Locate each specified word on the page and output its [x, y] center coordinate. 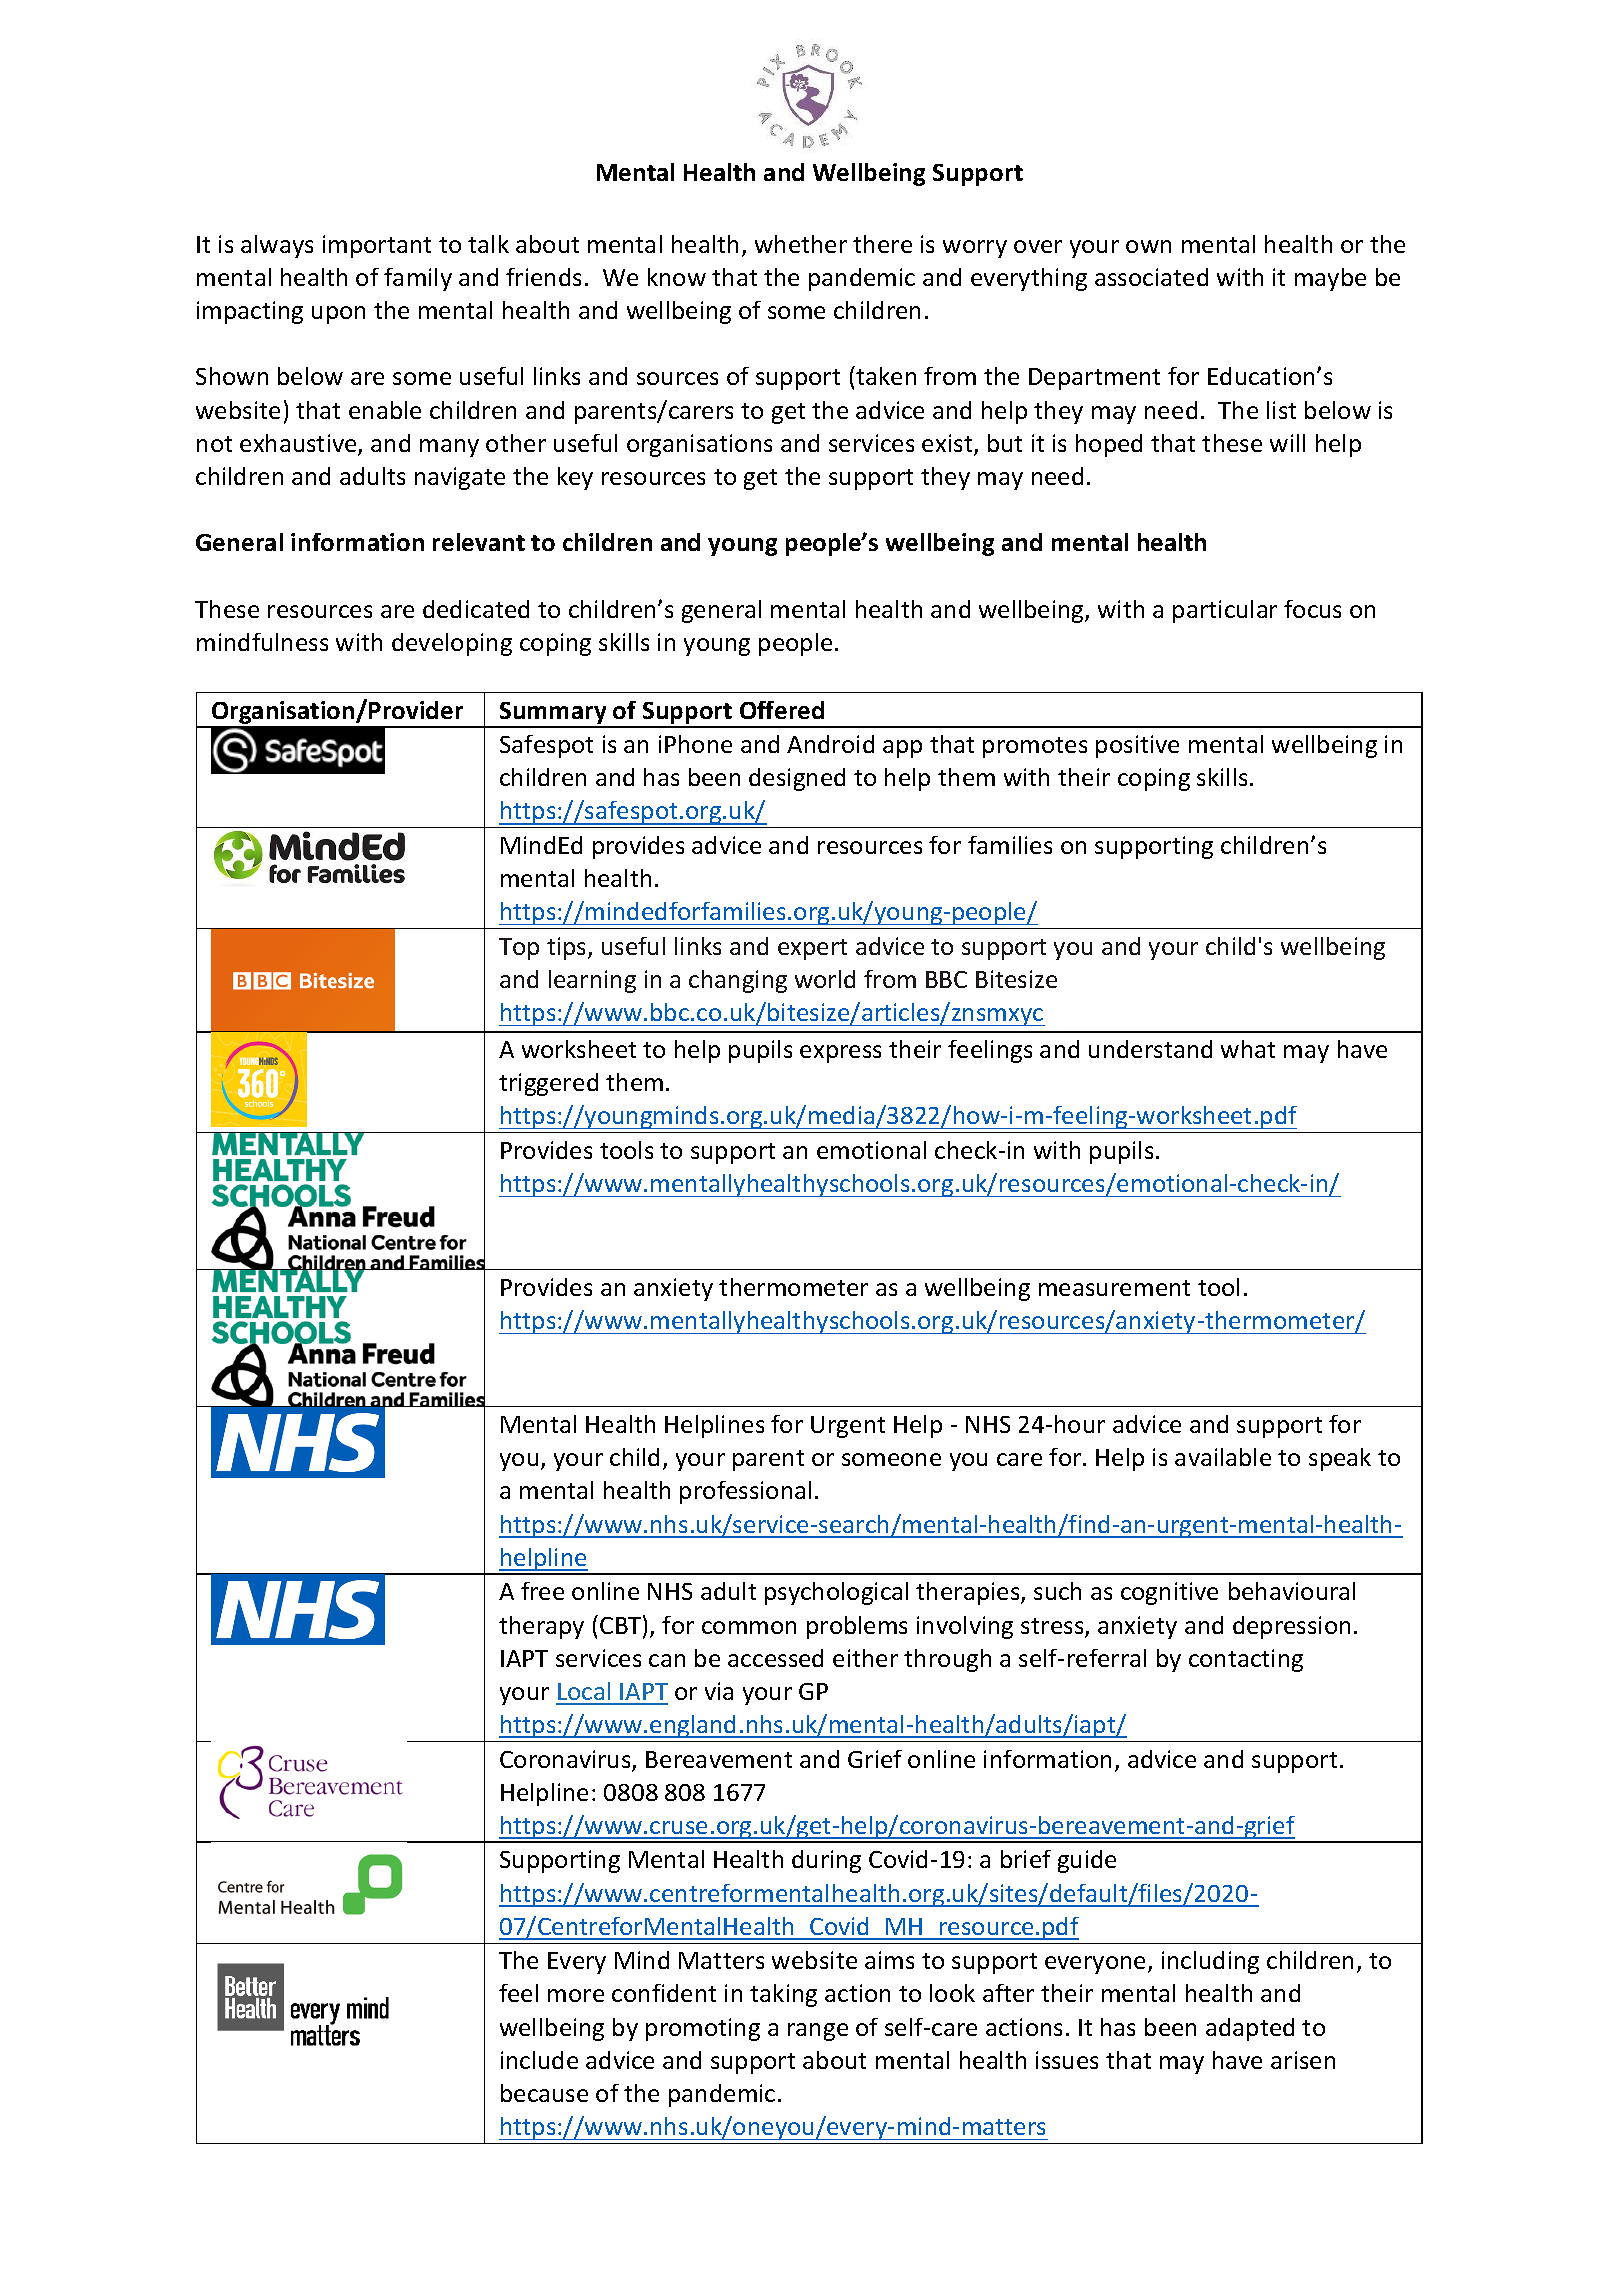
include [539, 2060]
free [542, 1591]
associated [1151, 277]
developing [452, 644]
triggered [548, 1084]
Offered [782, 710]
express [840, 1054]
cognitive [1169, 1593]
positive [1137, 746]
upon [338, 315]
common [749, 1627]
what [1248, 1049]
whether [801, 244]
